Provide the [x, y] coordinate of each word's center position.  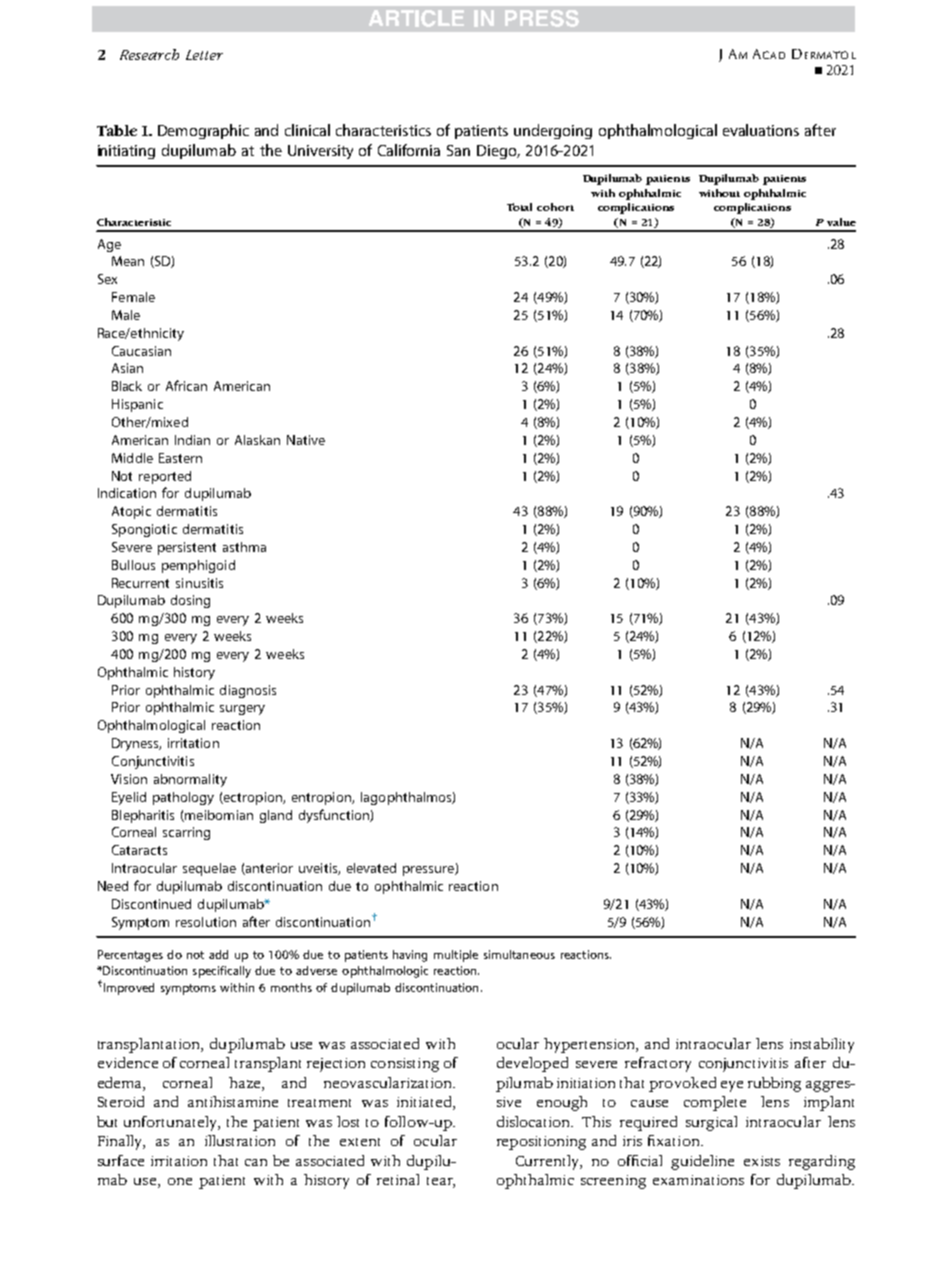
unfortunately [172, 1123]
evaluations [761, 130]
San [458, 150]
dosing [190, 601]
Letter [204, 55]
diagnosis [248, 691]
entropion [322, 798]
